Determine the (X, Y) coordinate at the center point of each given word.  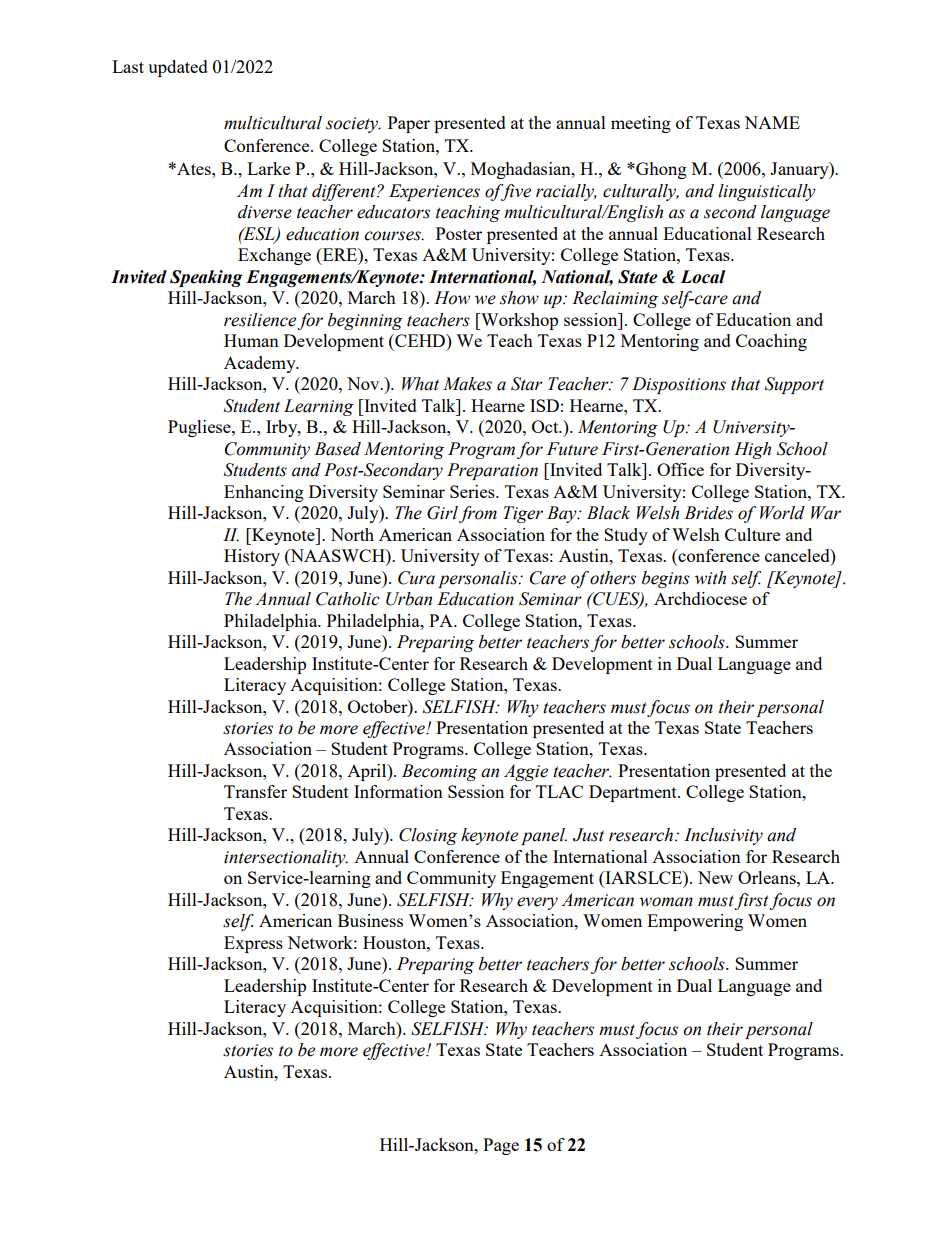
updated (178, 68)
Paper (409, 124)
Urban (409, 599)
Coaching (771, 342)
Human (251, 340)
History (252, 557)
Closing (428, 836)
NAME (772, 122)
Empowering (695, 922)
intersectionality (286, 858)
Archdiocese (700, 598)
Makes (467, 384)
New (715, 877)
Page (501, 1146)
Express (253, 944)
